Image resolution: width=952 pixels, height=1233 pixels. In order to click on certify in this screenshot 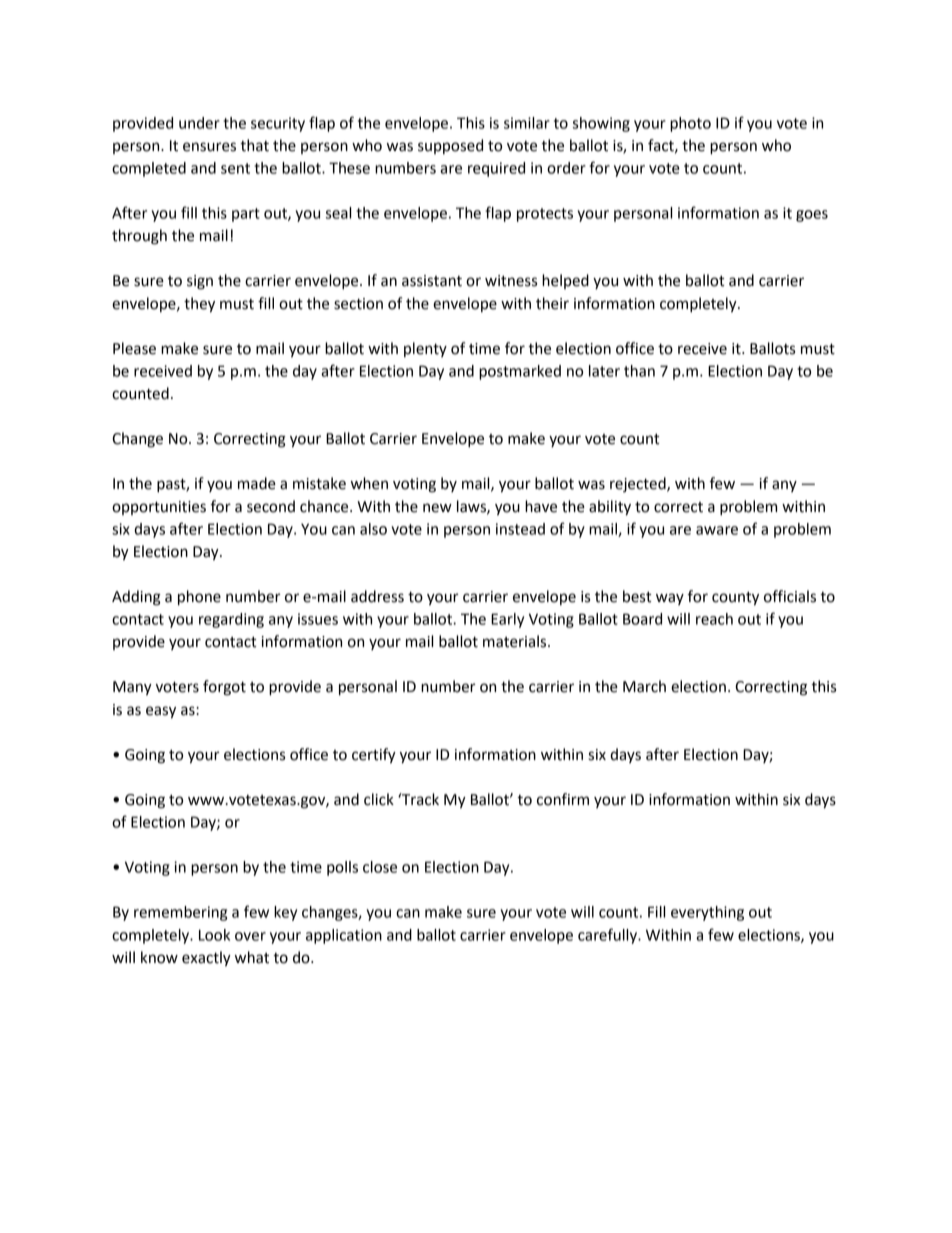, I will do `click(374, 756)`.
